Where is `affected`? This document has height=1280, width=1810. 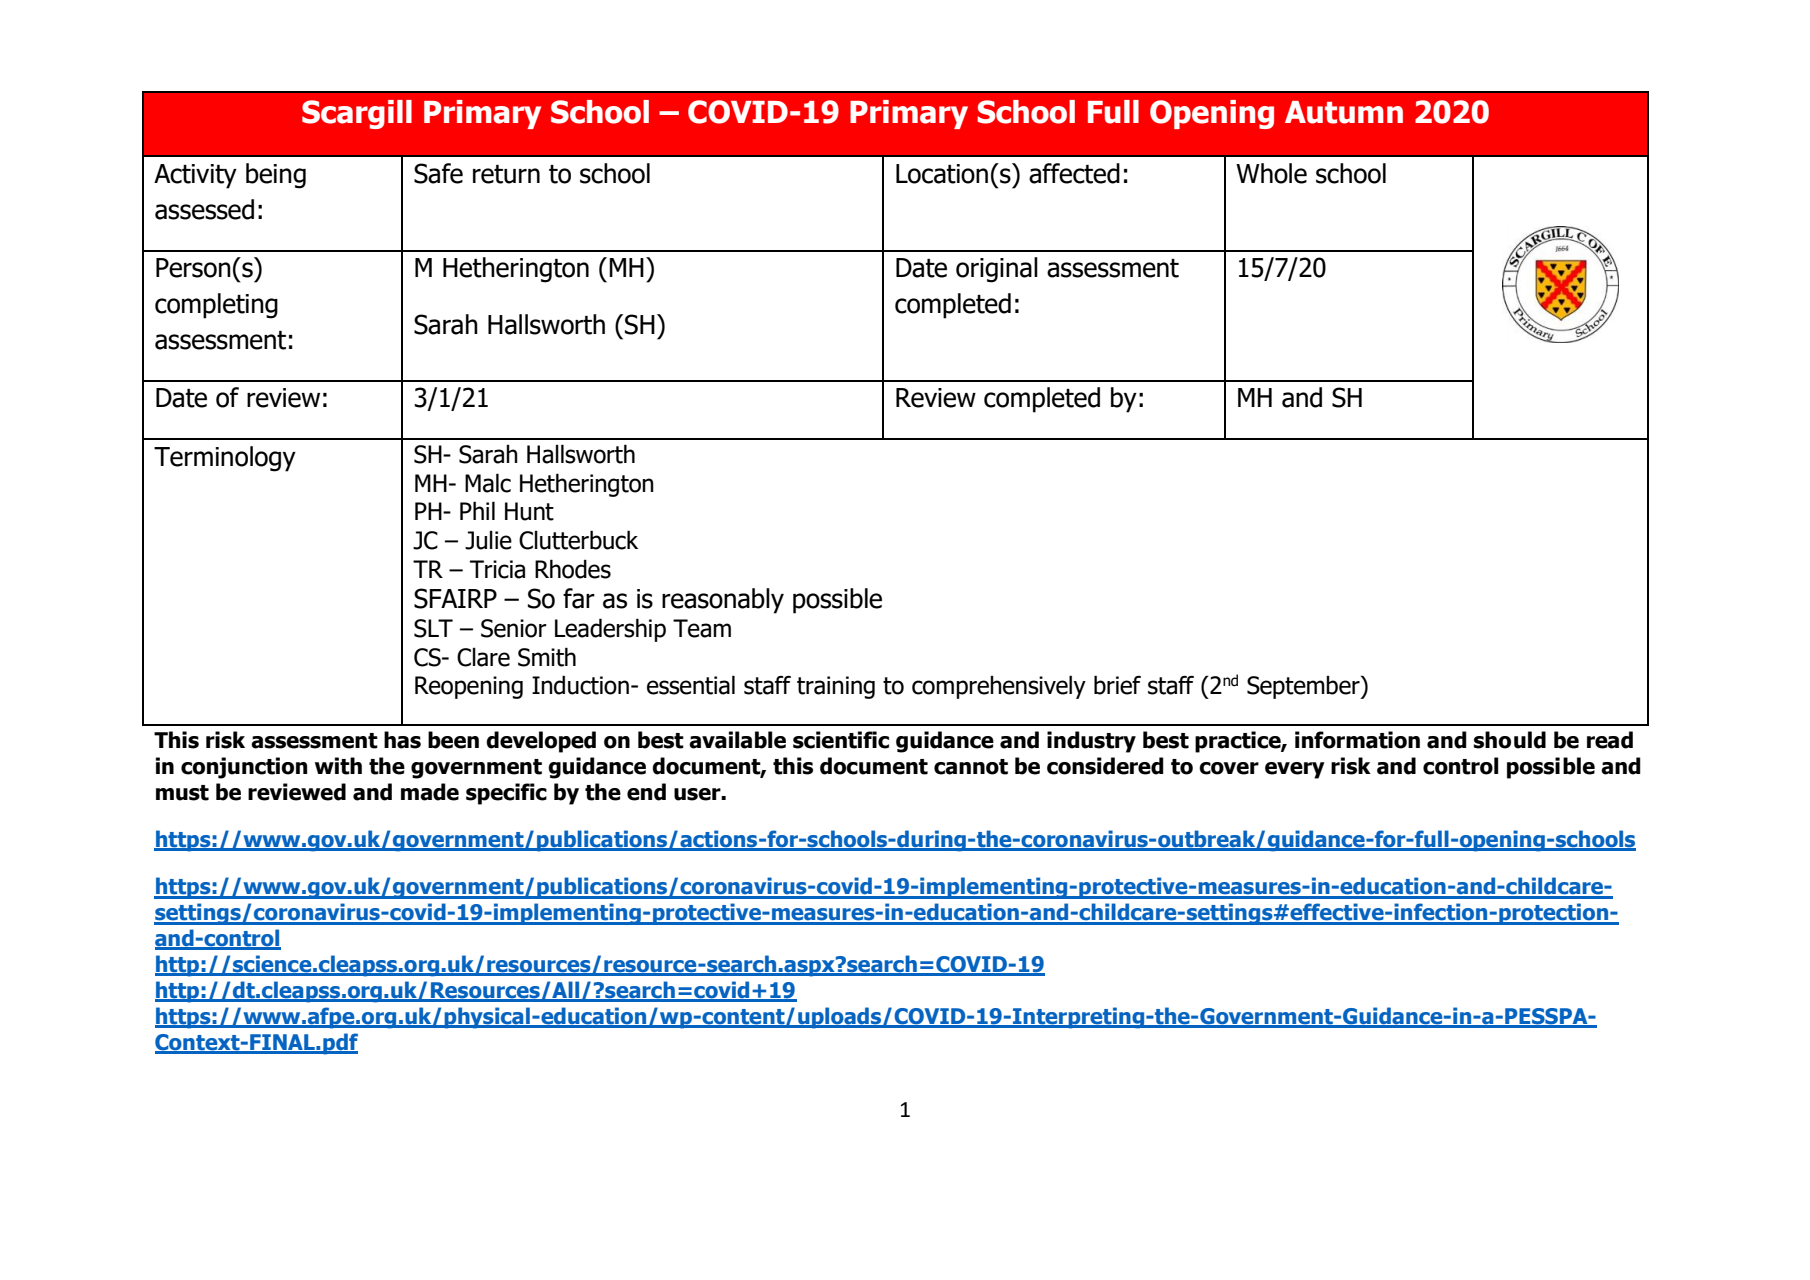 affected is located at coordinates (1074, 173).
